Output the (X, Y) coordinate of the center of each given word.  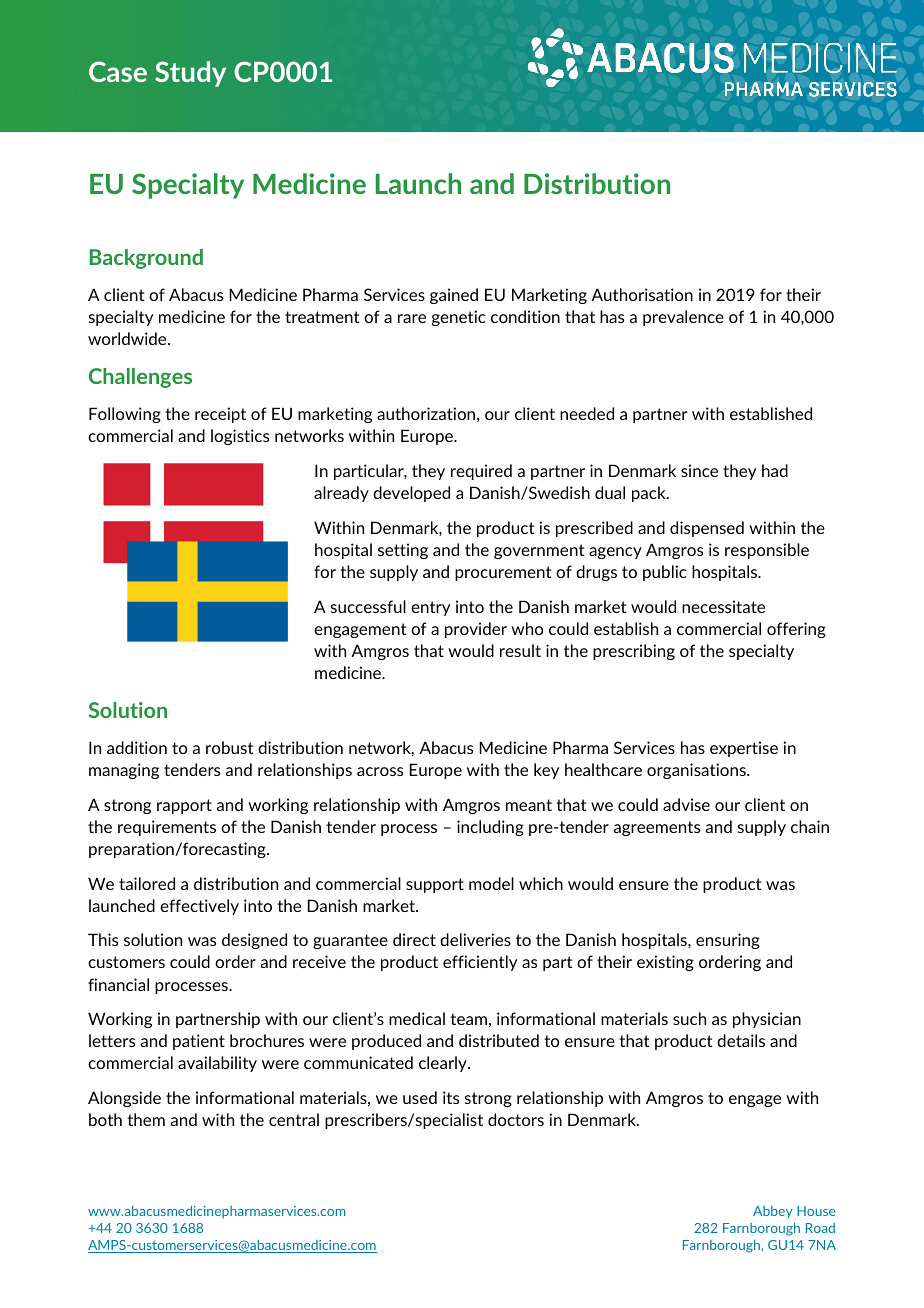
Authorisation (642, 294)
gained (454, 296)
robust (229, 747)
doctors (516, 1119)
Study (190, 74)
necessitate (723, 606)
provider (476, 630)
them (146, 1119)
